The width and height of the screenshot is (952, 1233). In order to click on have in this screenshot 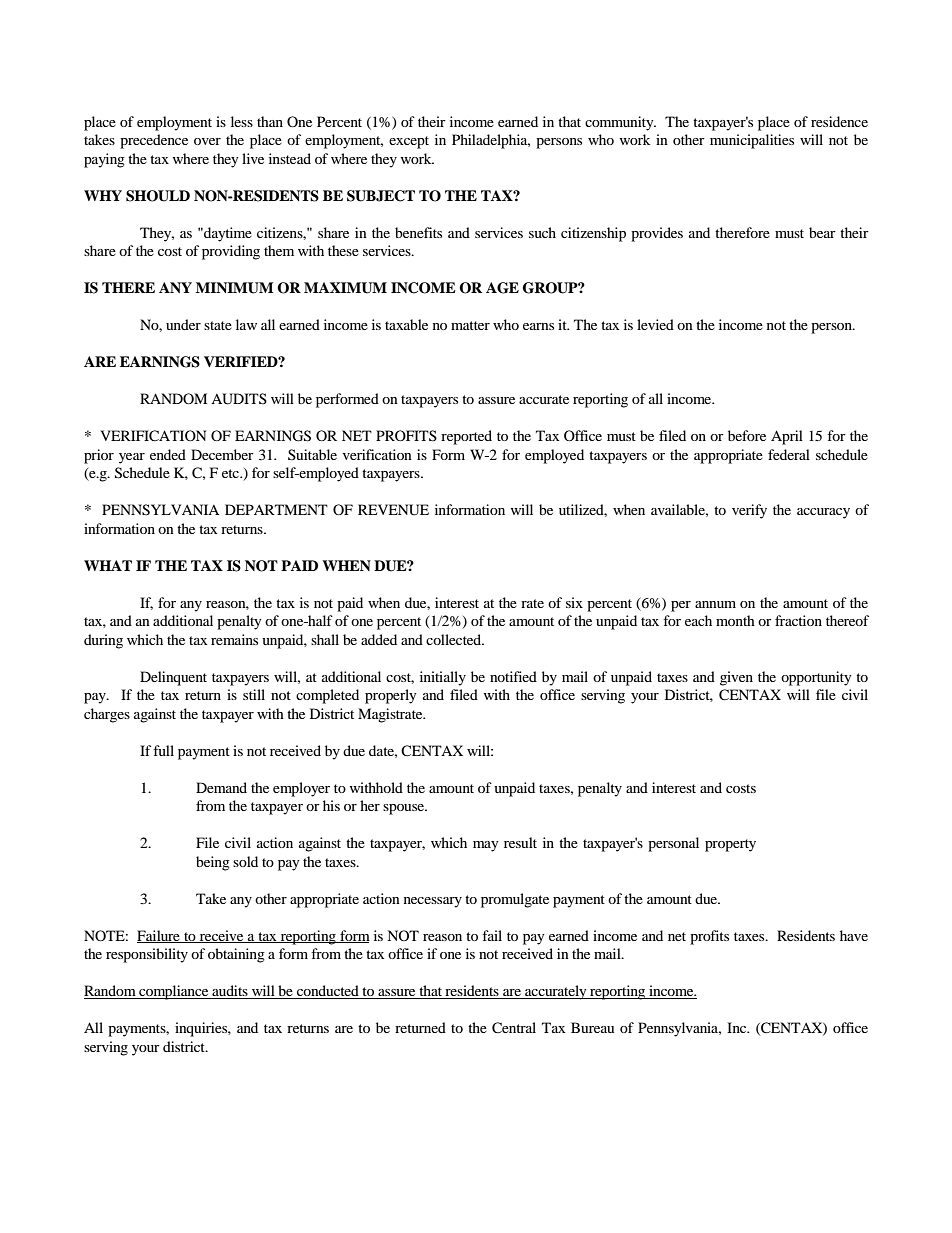, I will do `click(854, 935)`.
